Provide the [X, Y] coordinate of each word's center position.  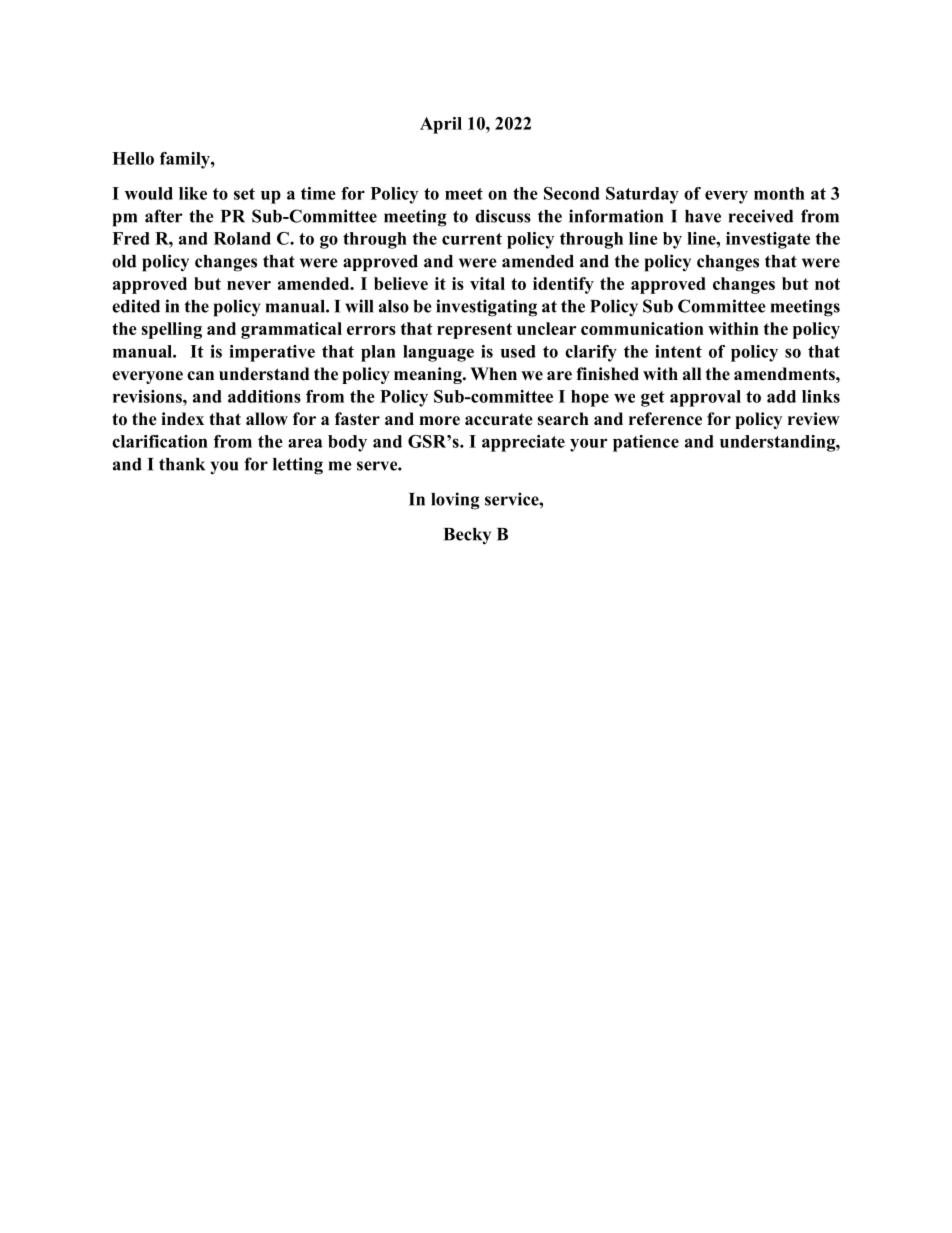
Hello [133, 158]
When [493, 374]
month [779, 193]
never [249, 285]
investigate [768, 240]
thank [182, 464]
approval [705, 398]
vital [487, 283]
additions [264, 396]
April [441, 125]
